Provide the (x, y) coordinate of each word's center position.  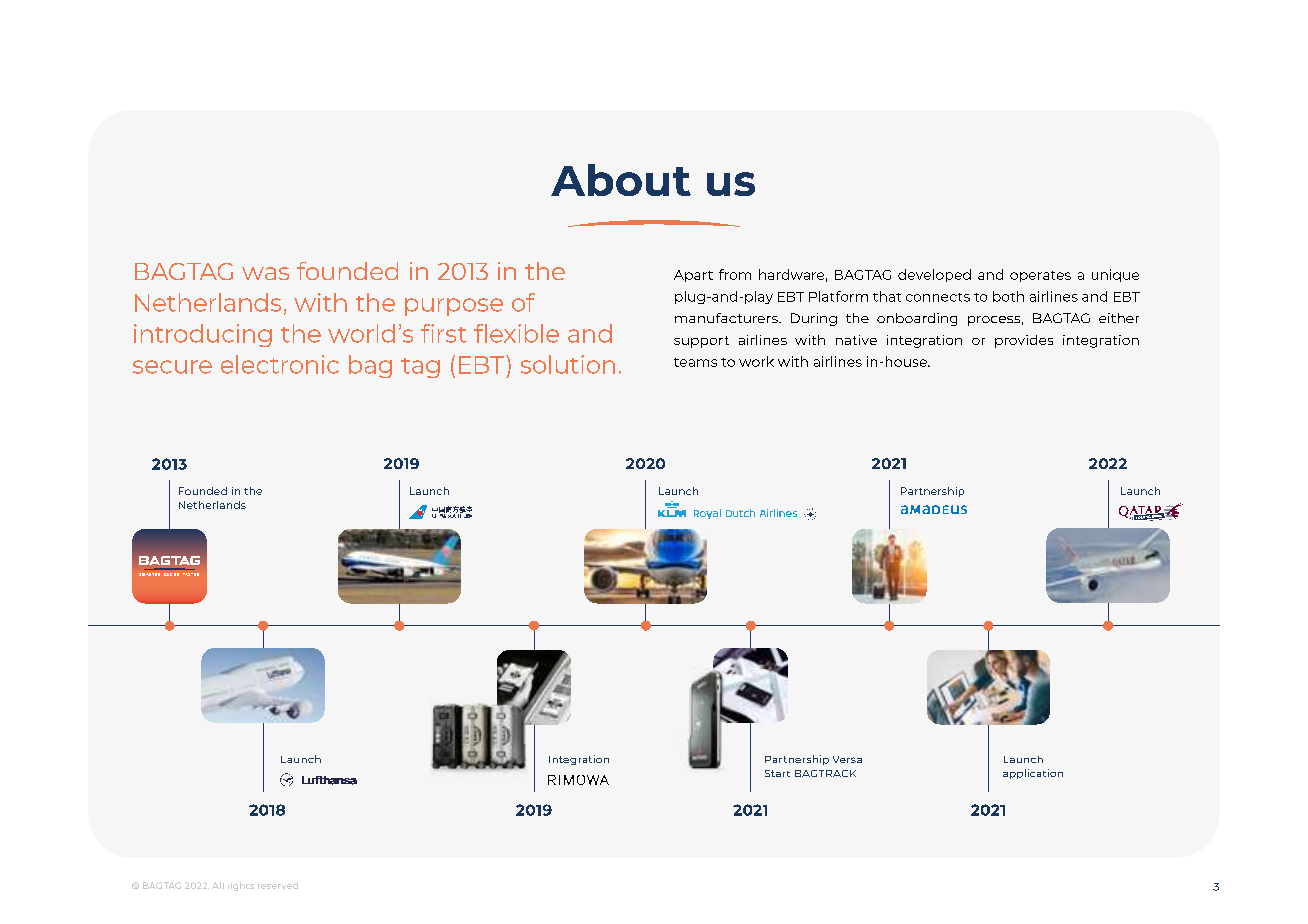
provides (1024, 341)
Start (777, 773)
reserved (278, 885)
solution (568, 364)
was (265, 273)
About (621, 180)
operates (1040, 276)
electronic (280, 364)
